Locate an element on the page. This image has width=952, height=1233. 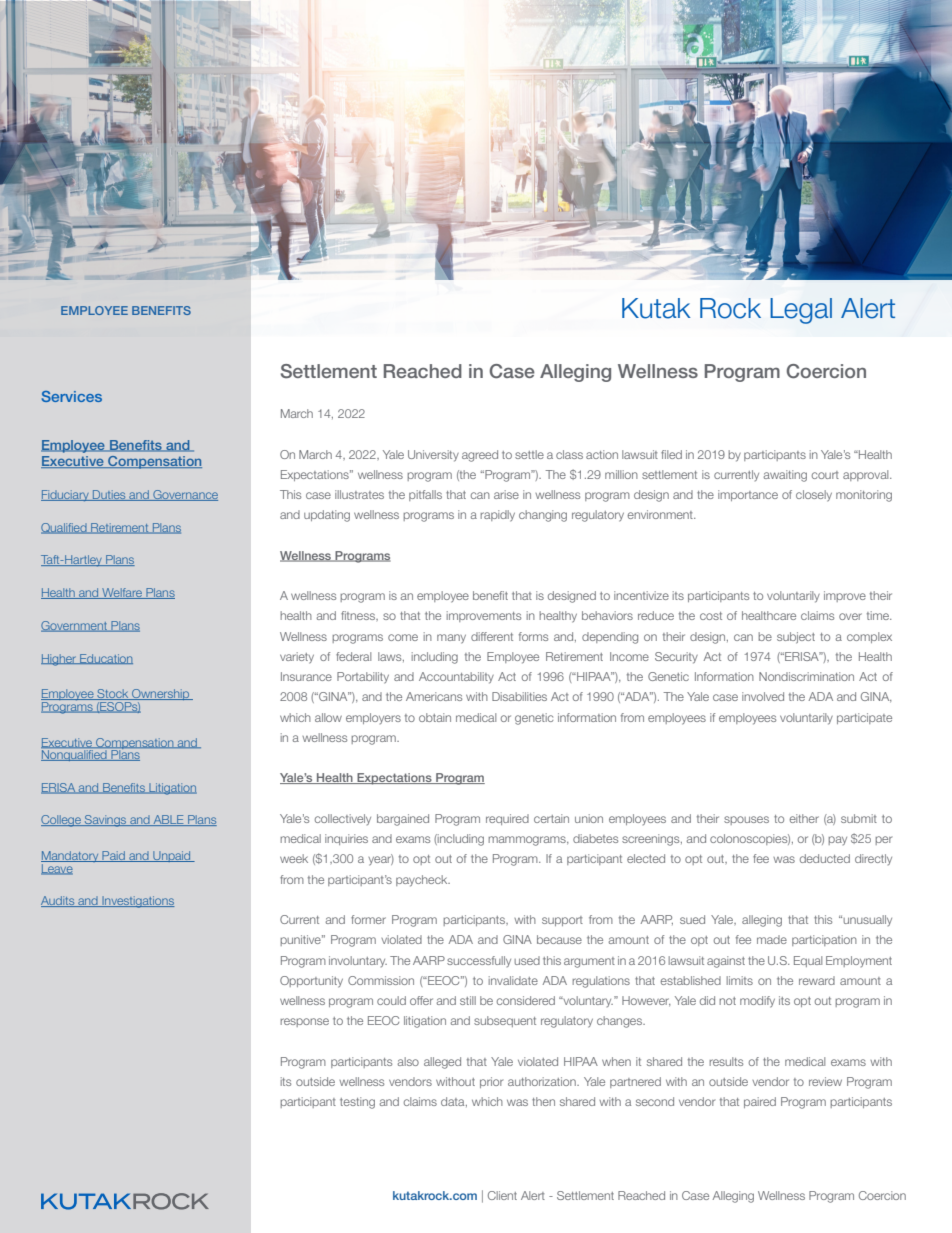
different is located at coordinates (492, 636).
